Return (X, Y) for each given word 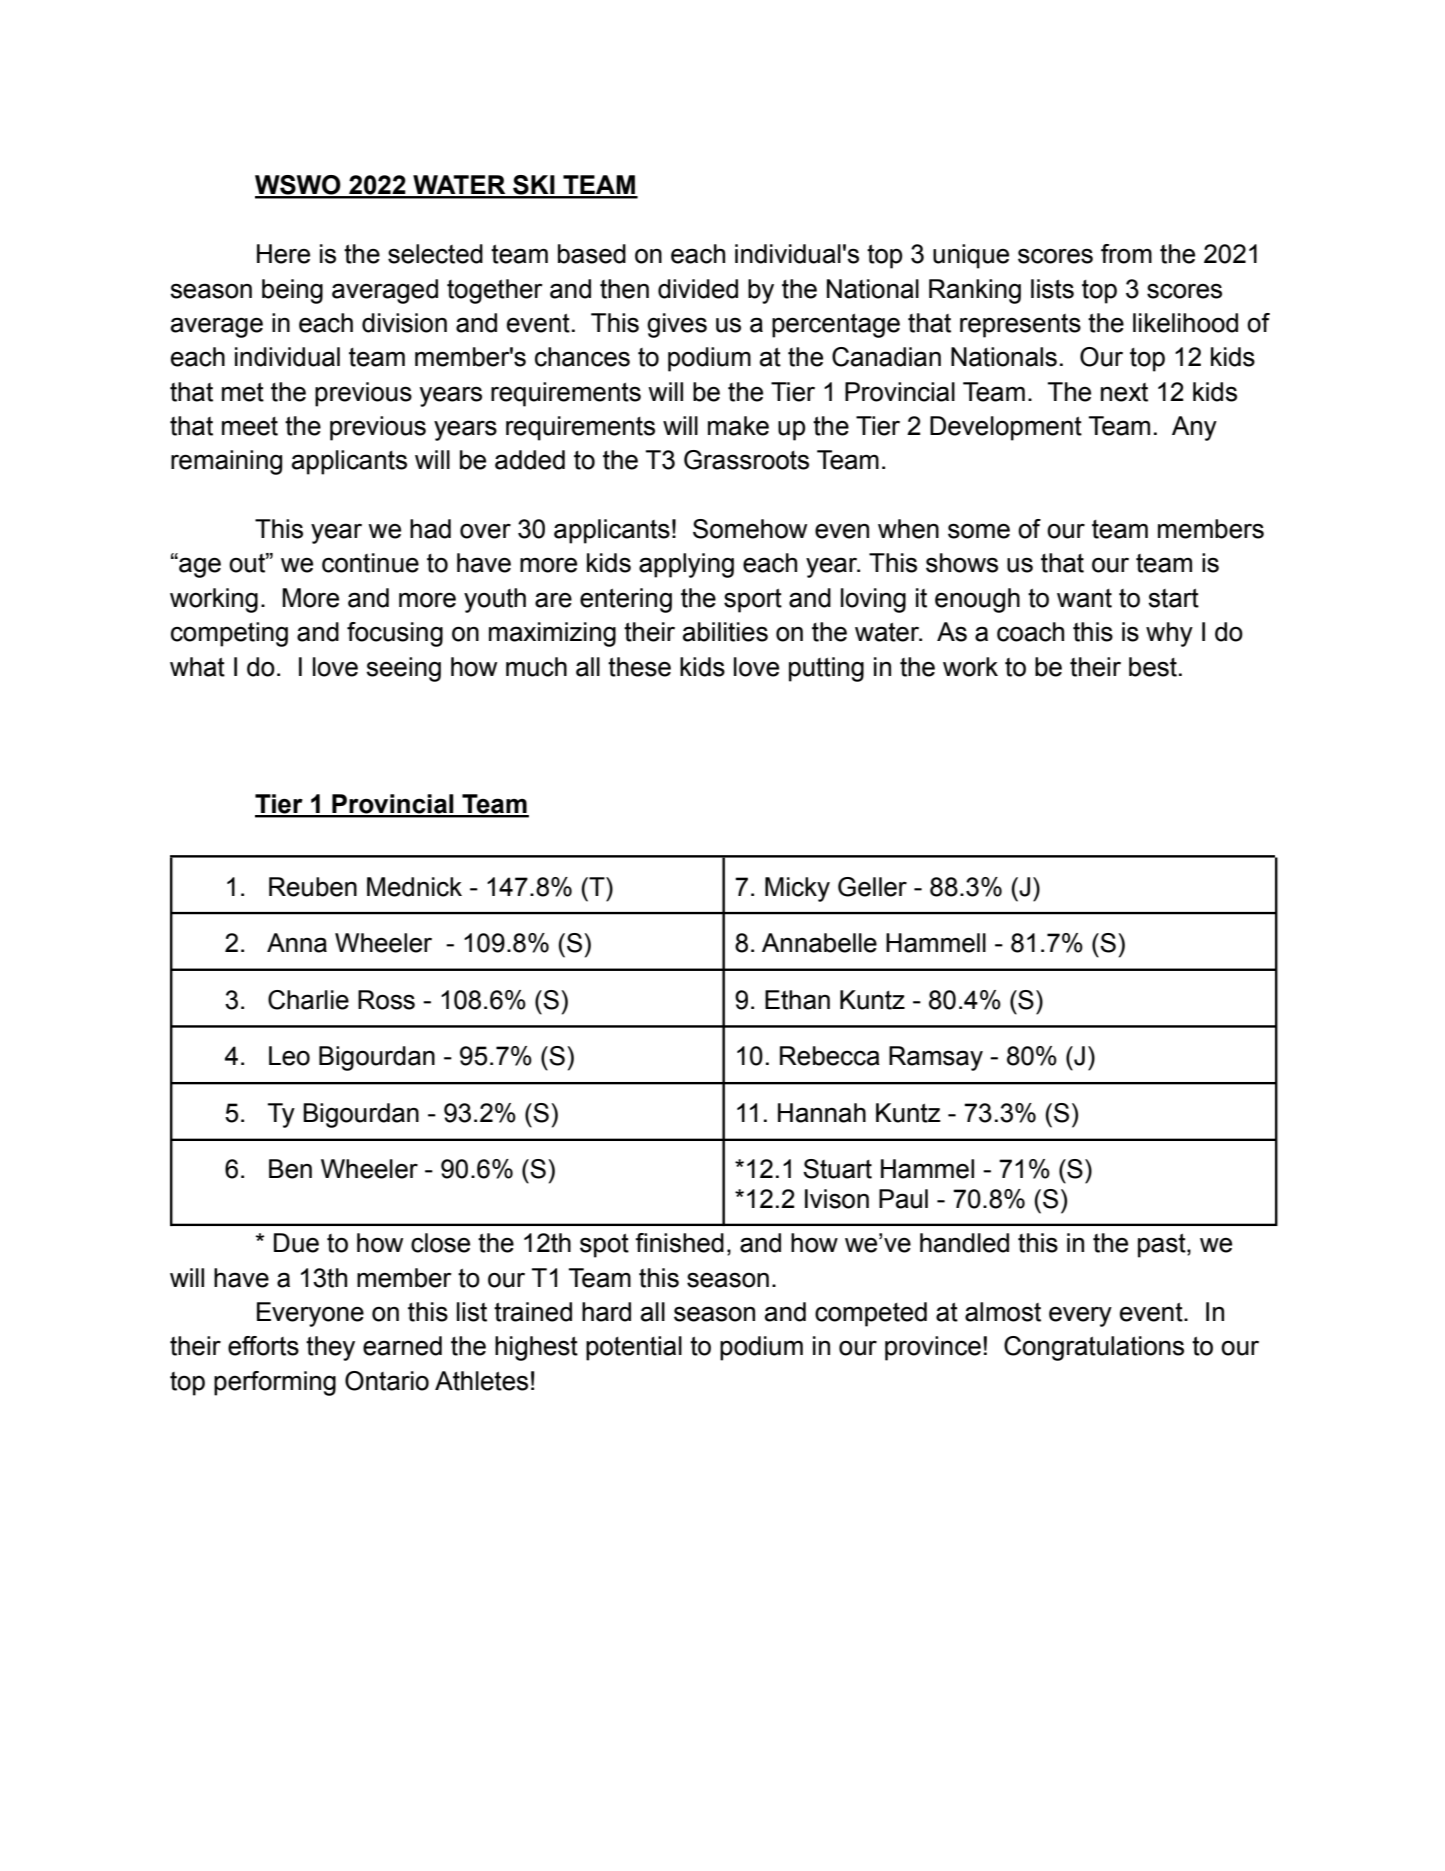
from (1126, 254)
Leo (289, 1056)
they (330, 1348)
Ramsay (936, 1058)
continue (370, 563)
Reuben (313, 887)
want (1084, 598)
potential (634, 1348)
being (292, 291)
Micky (797, 889)
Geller (872, 887)
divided (698, 289)
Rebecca (830, 1056)
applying (686, 565)
